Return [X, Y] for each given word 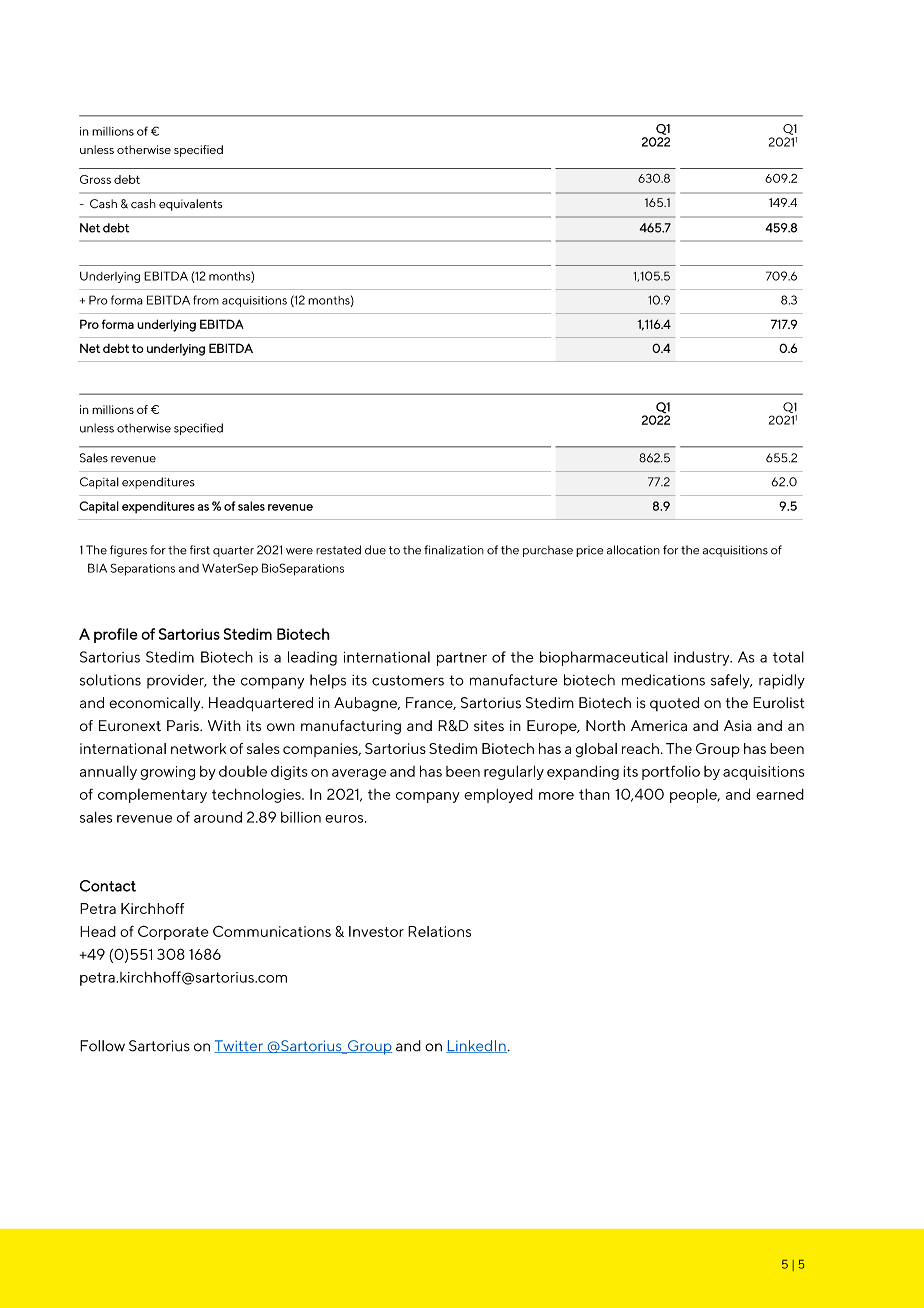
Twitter [239, 1046]
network [199, 748]
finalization [454, 550]
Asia [738, 725]
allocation [633, 550]
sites [489, 726]
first [200, 550]
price [589, 551]
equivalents [190, 205]
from [206, 300]
